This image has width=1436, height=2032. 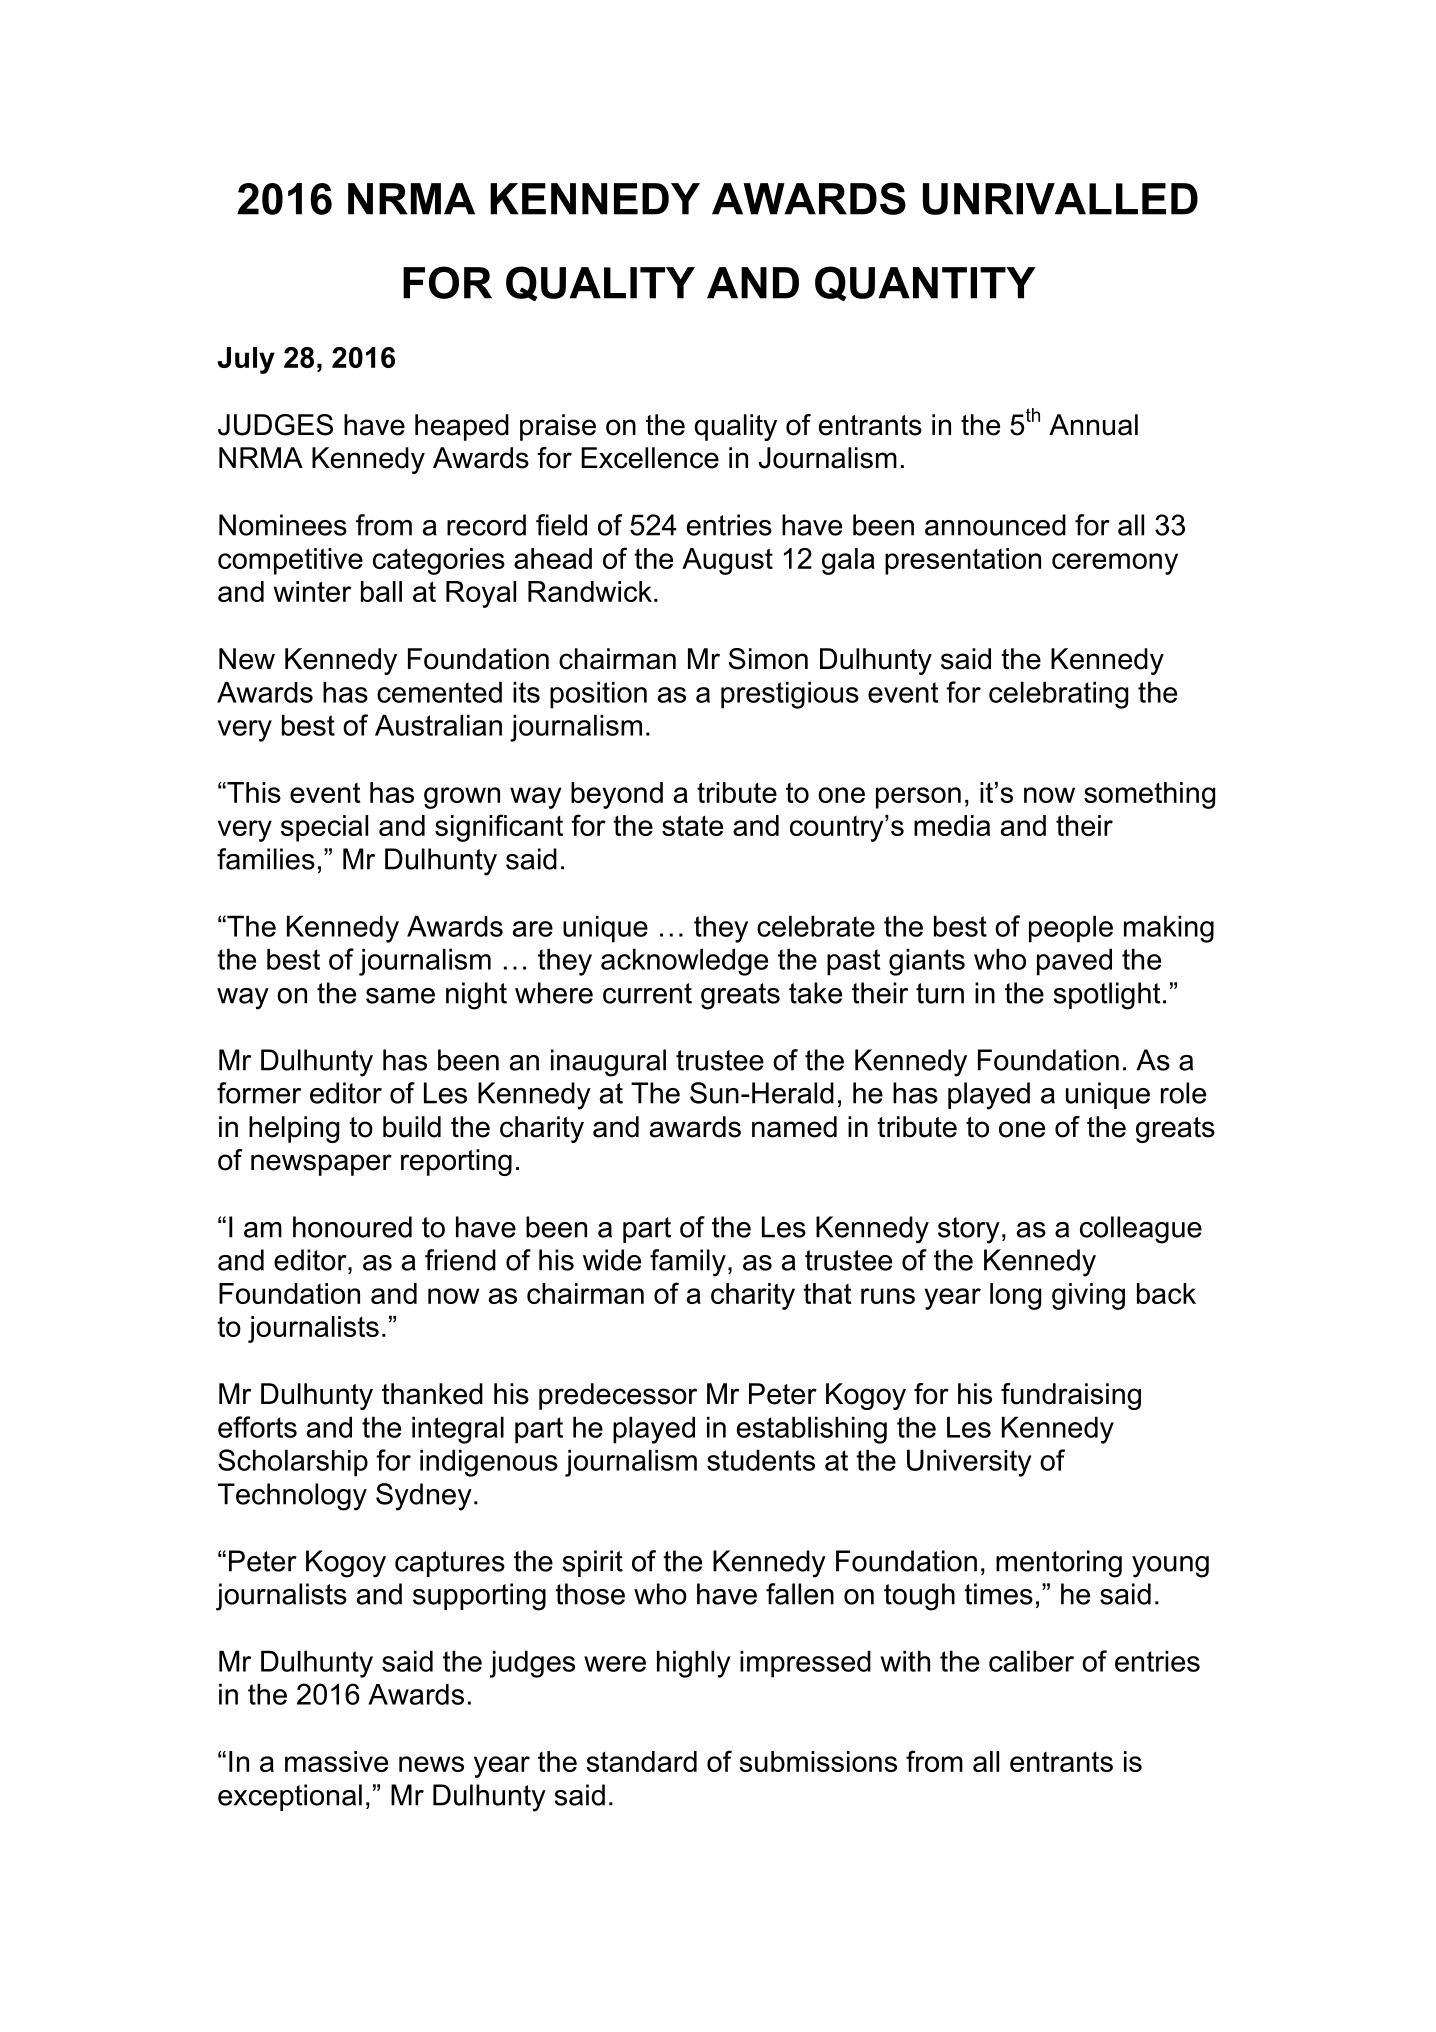 I want to click on predecessor, so click(x=618, y=1396).
